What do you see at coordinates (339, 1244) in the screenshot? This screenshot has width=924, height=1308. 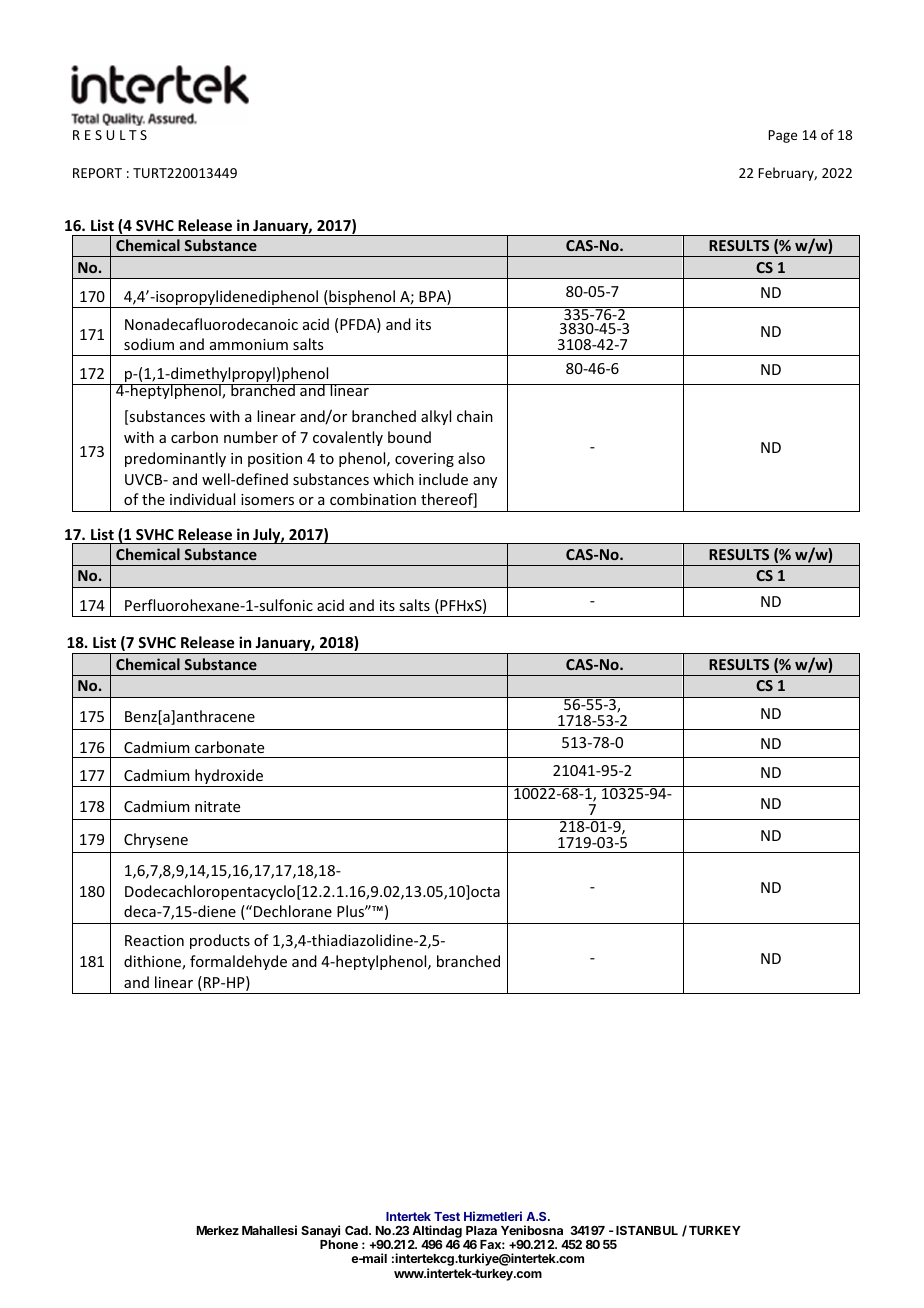 I see `Phone` at bounding box center [339, 1244].
